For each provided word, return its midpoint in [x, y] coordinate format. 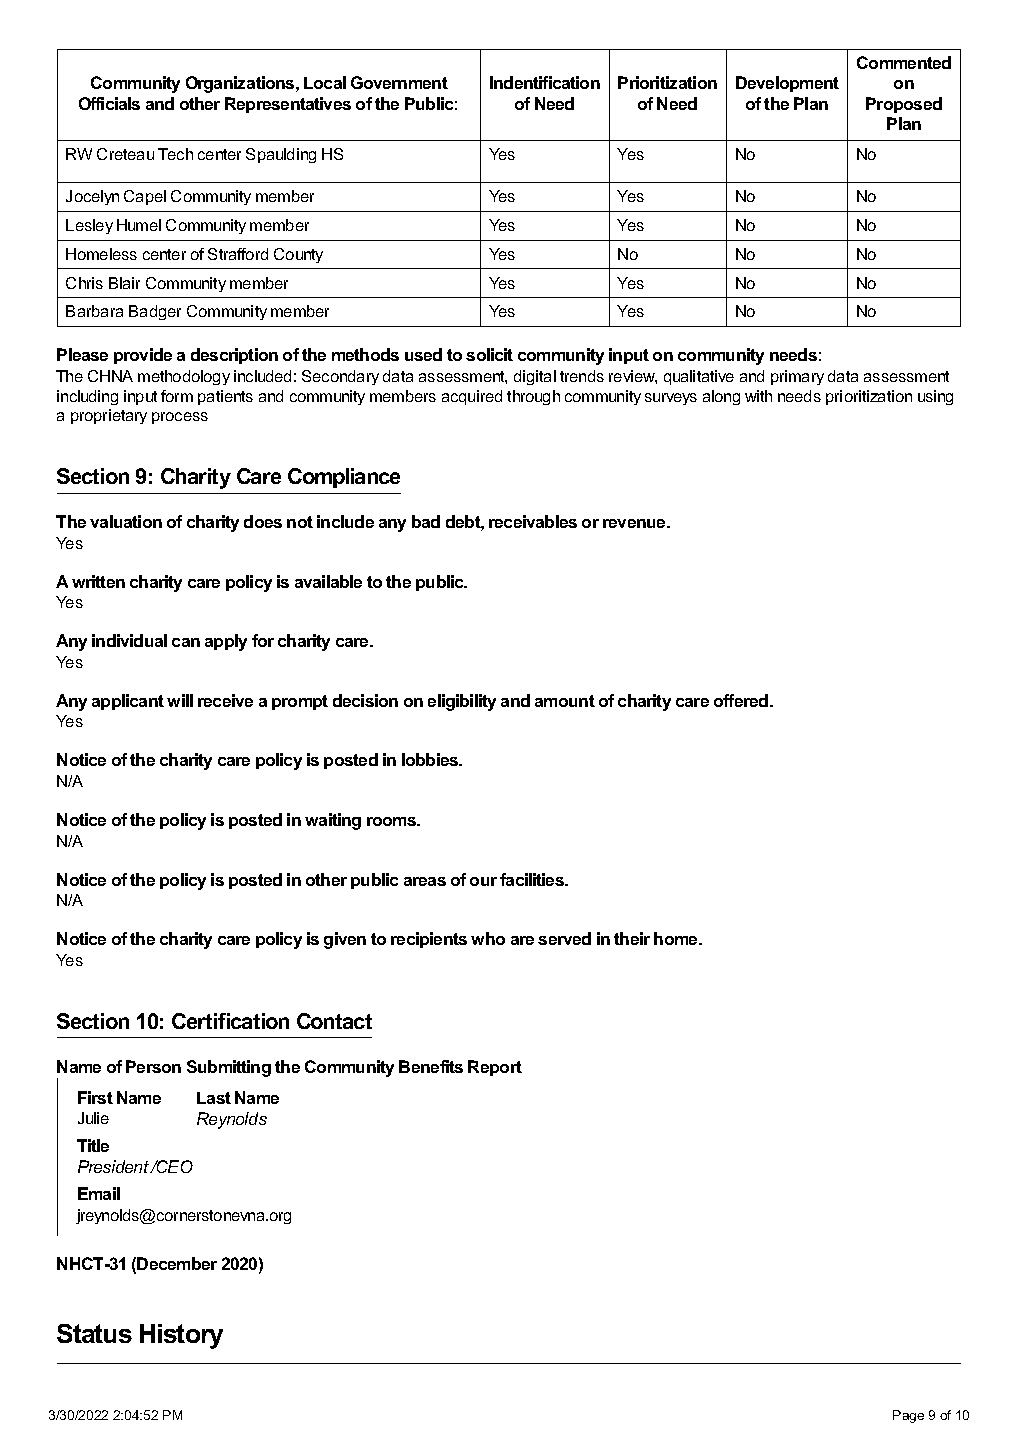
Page [908, 1416]
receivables [533, 521]
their [632, 938]
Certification [230, 1021]
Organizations [241, 84]
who [488, 938]
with [758, 396]
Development [787, 84]
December [177, 1263]
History [181, 1336]
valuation [126, 521]
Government [399, 82]
